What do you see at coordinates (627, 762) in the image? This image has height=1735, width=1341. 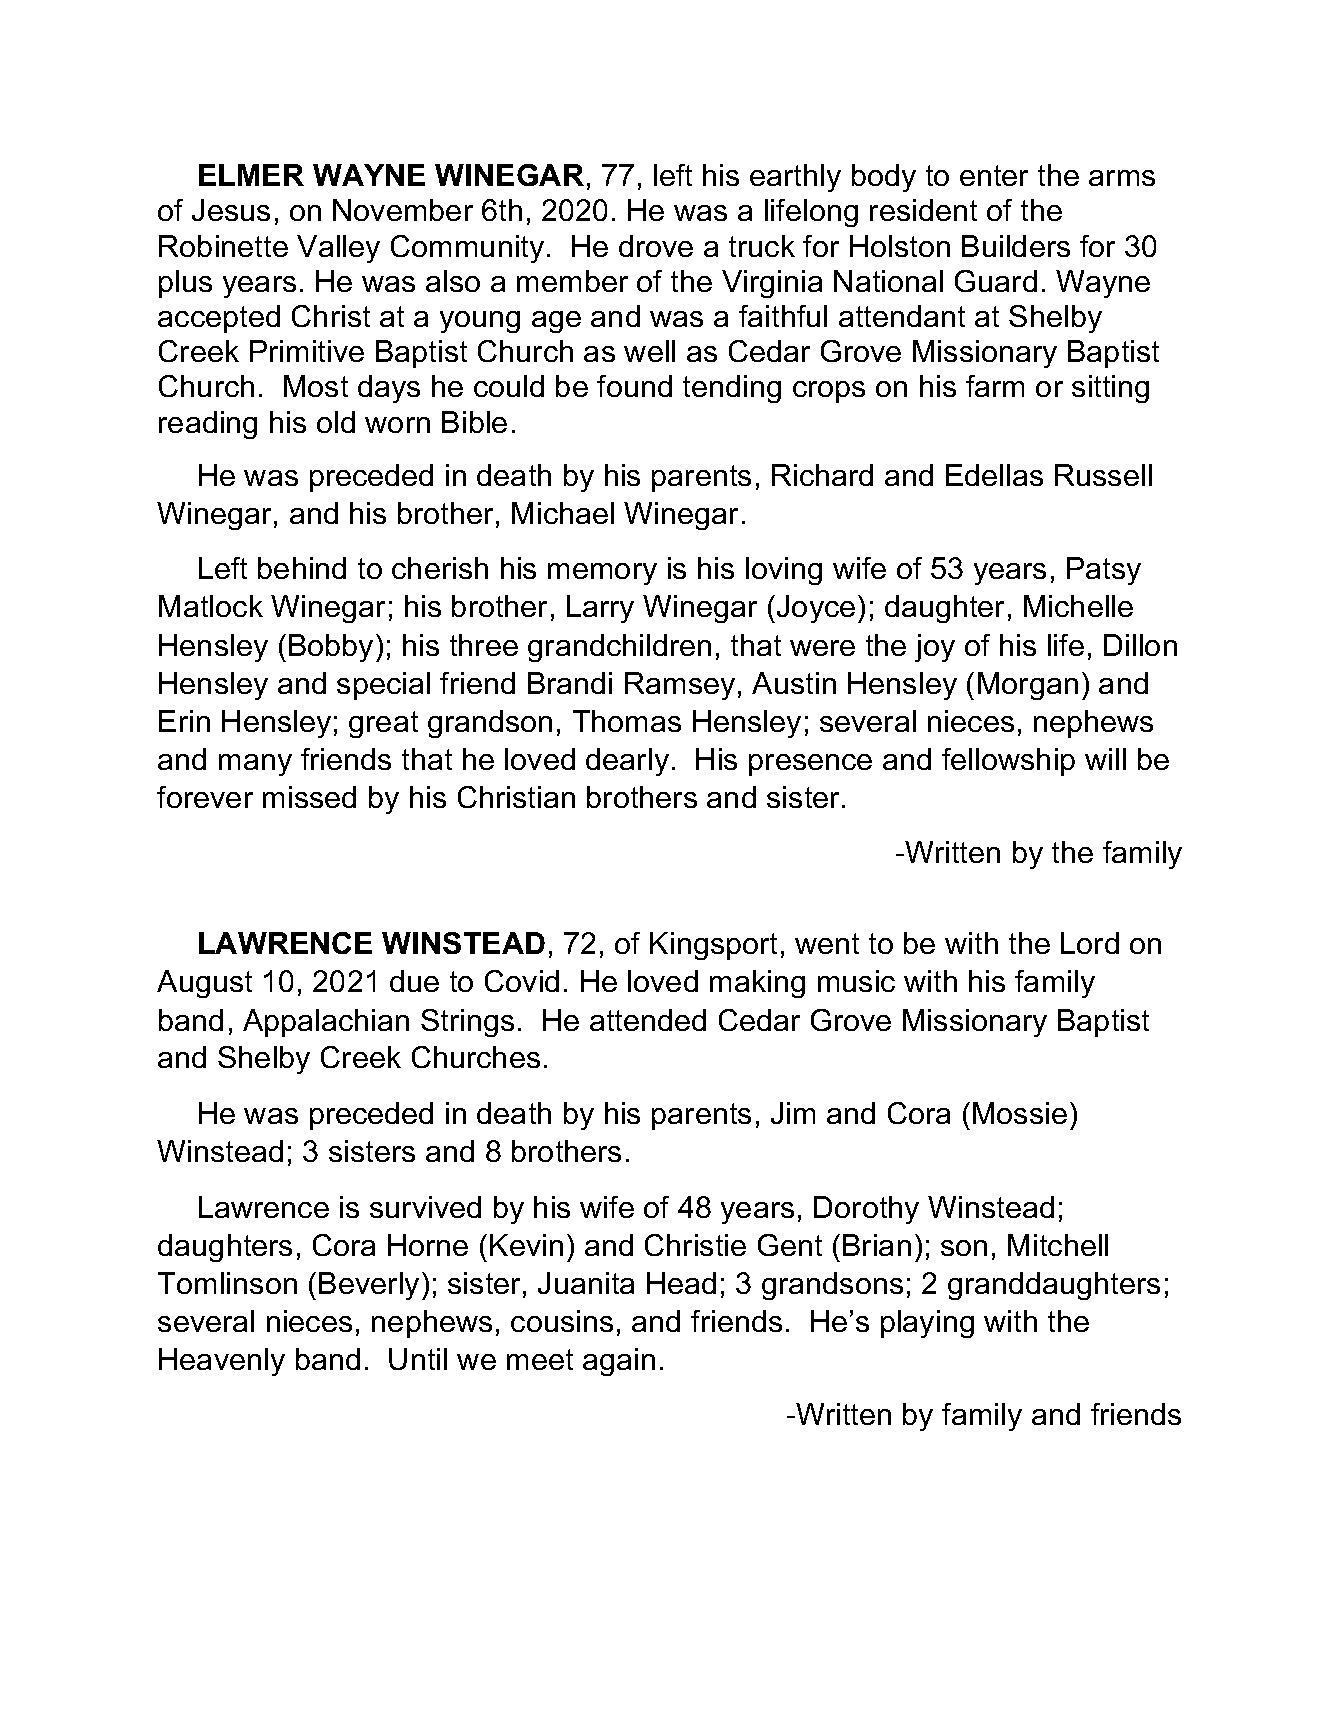 I see `dearly` at bounding box center [627, 762].
